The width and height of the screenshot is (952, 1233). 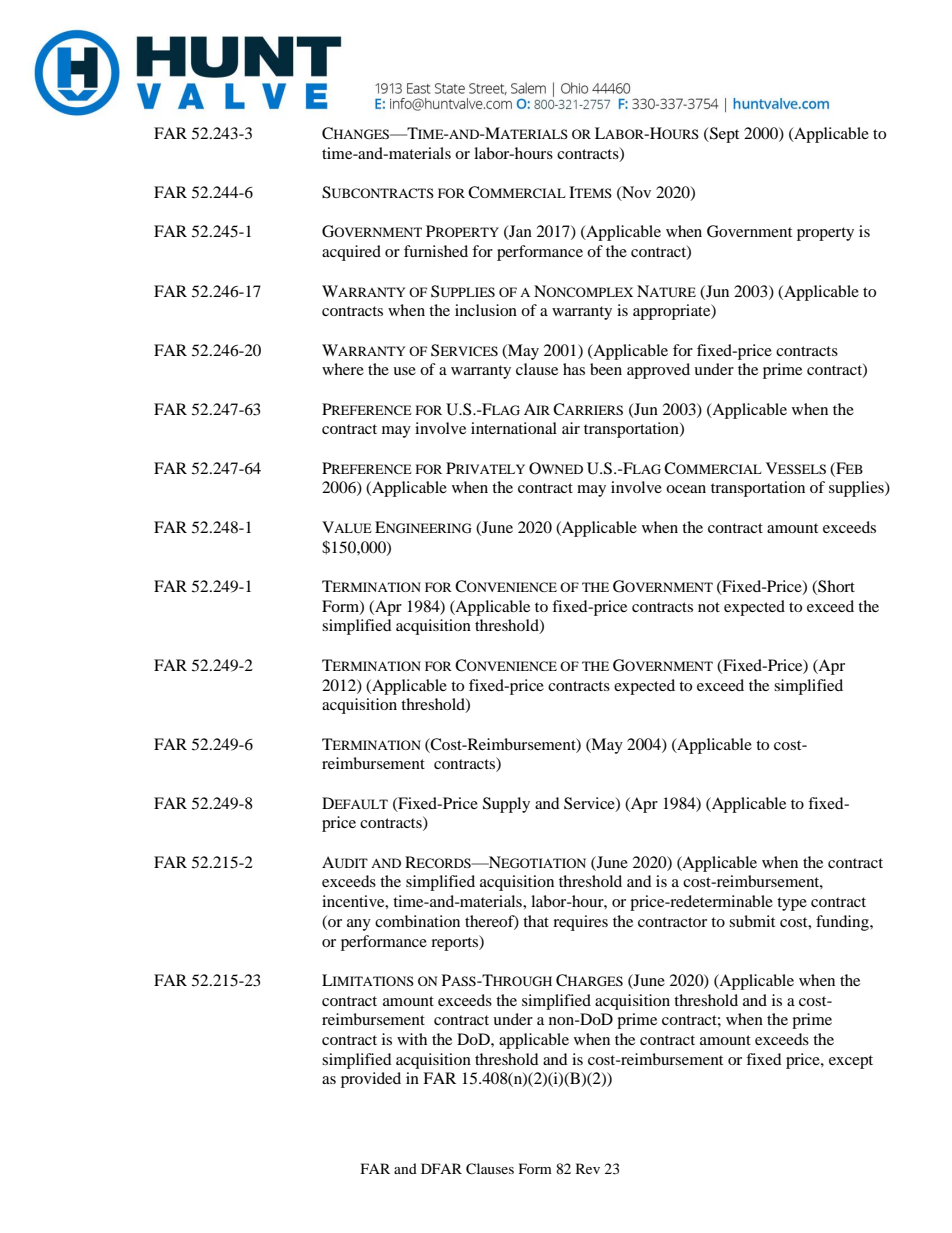 What do you see at coordinates (506, 805) in the screenshot?
I see `Supply` at bounding box center [506, 805].
